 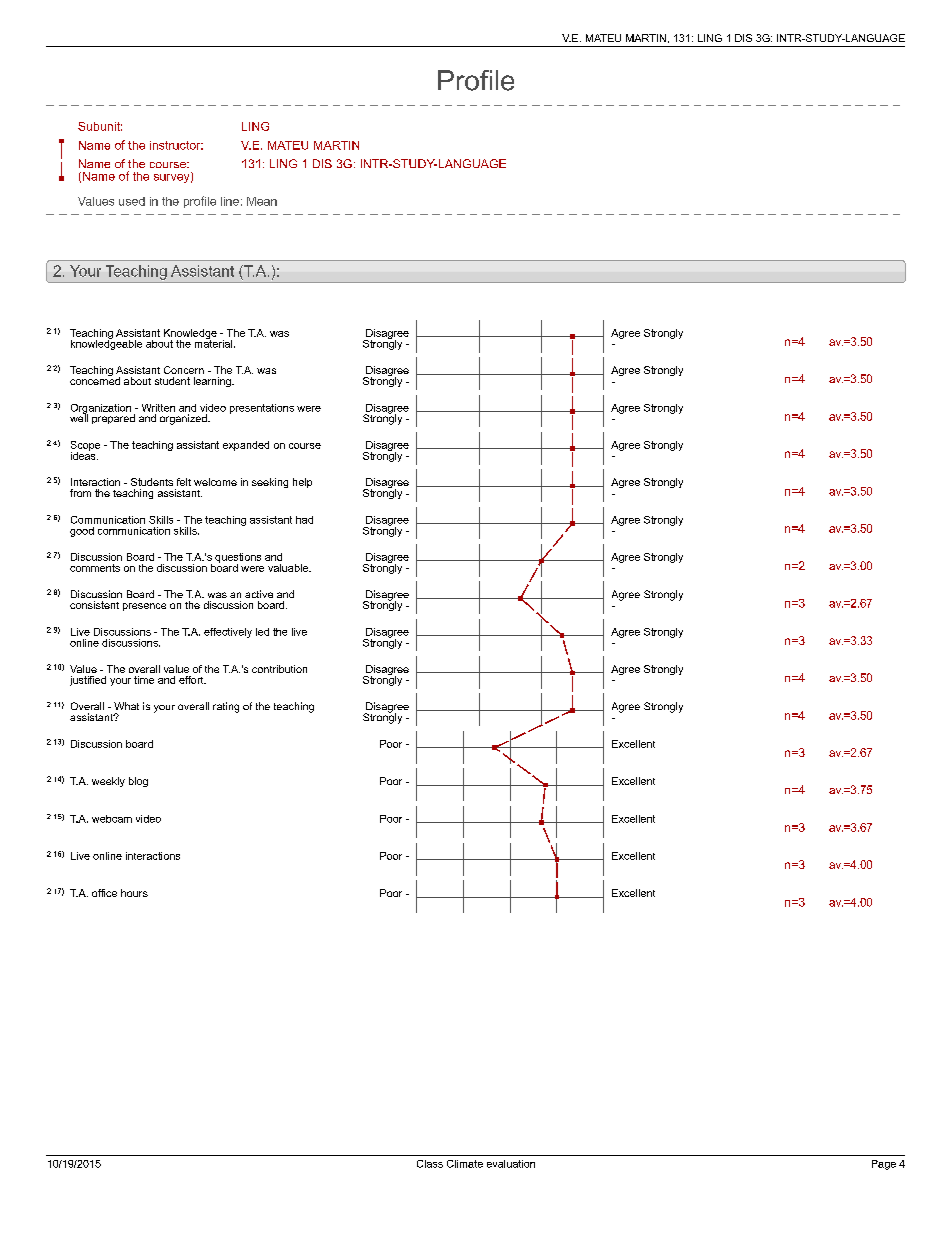 What do you see at coordinates (511, 1164) in the page?
I see `evaluation` at bounding box center [511, 1164].
